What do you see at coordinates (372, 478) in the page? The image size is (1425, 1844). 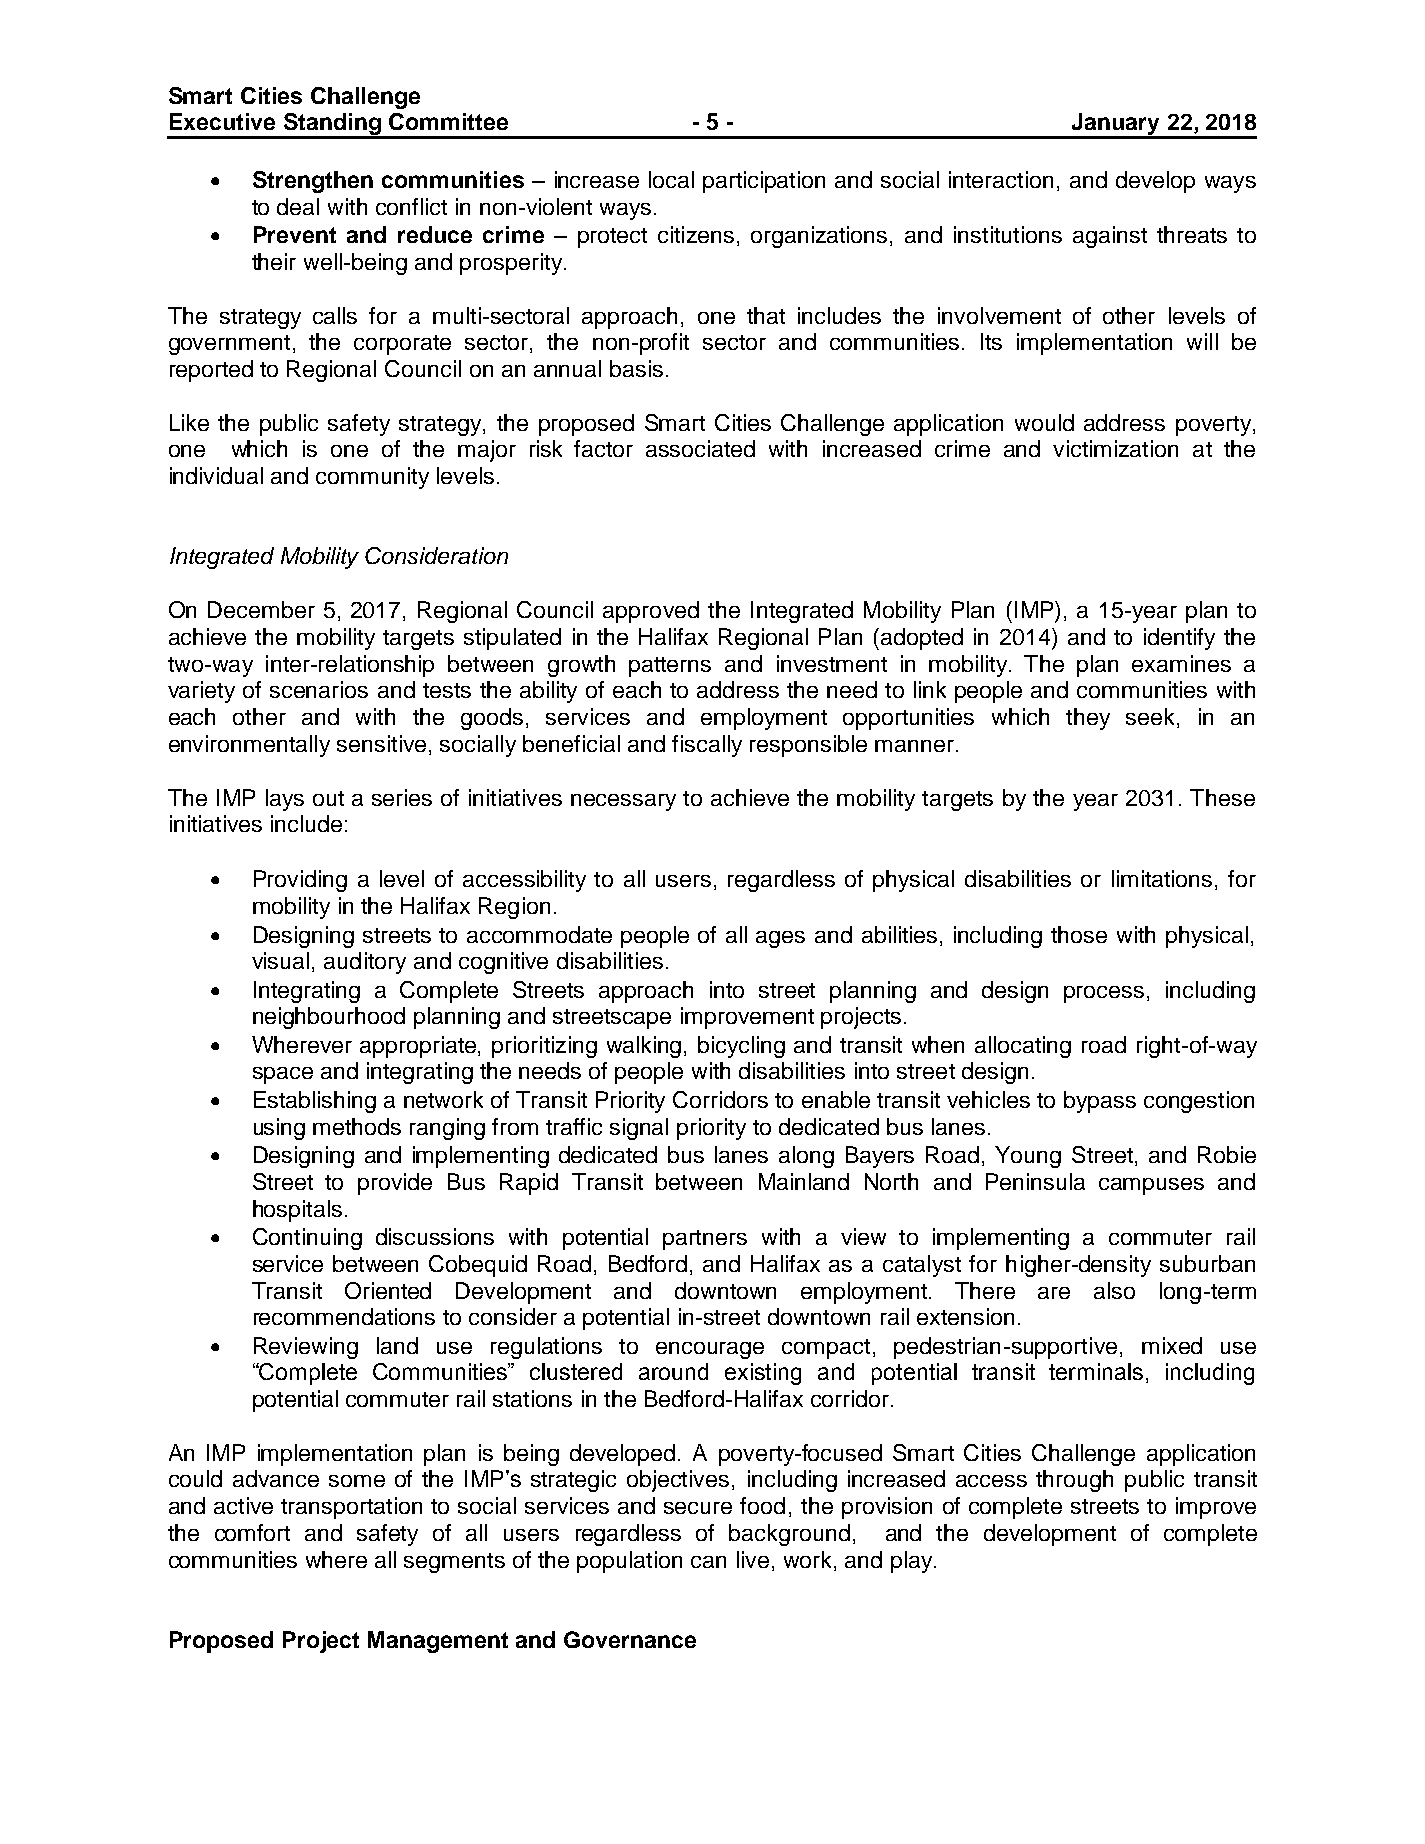 I see `community` at bounding box center [372, 478].
